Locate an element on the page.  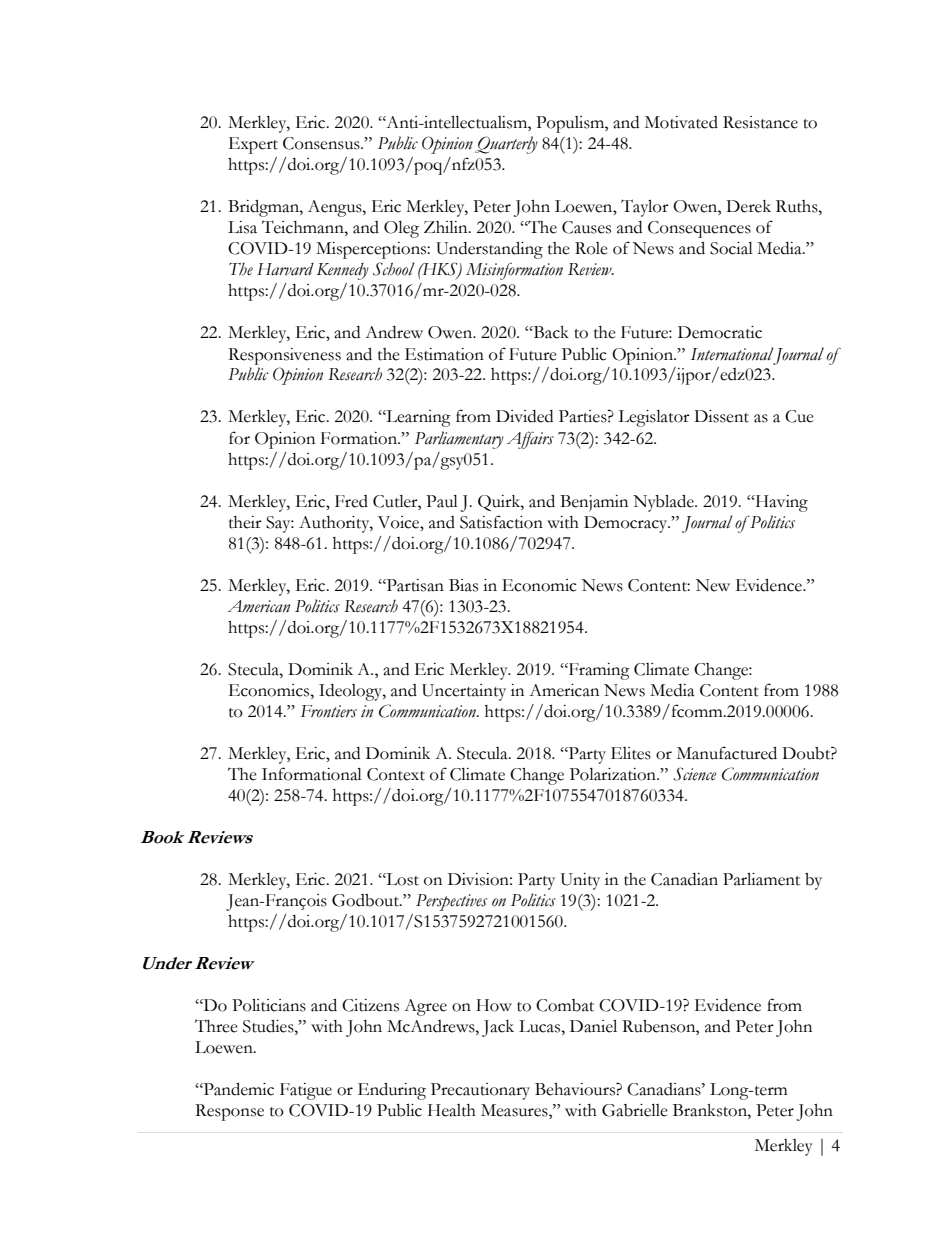
Fatigue is located at coordinates (306, 1091).
